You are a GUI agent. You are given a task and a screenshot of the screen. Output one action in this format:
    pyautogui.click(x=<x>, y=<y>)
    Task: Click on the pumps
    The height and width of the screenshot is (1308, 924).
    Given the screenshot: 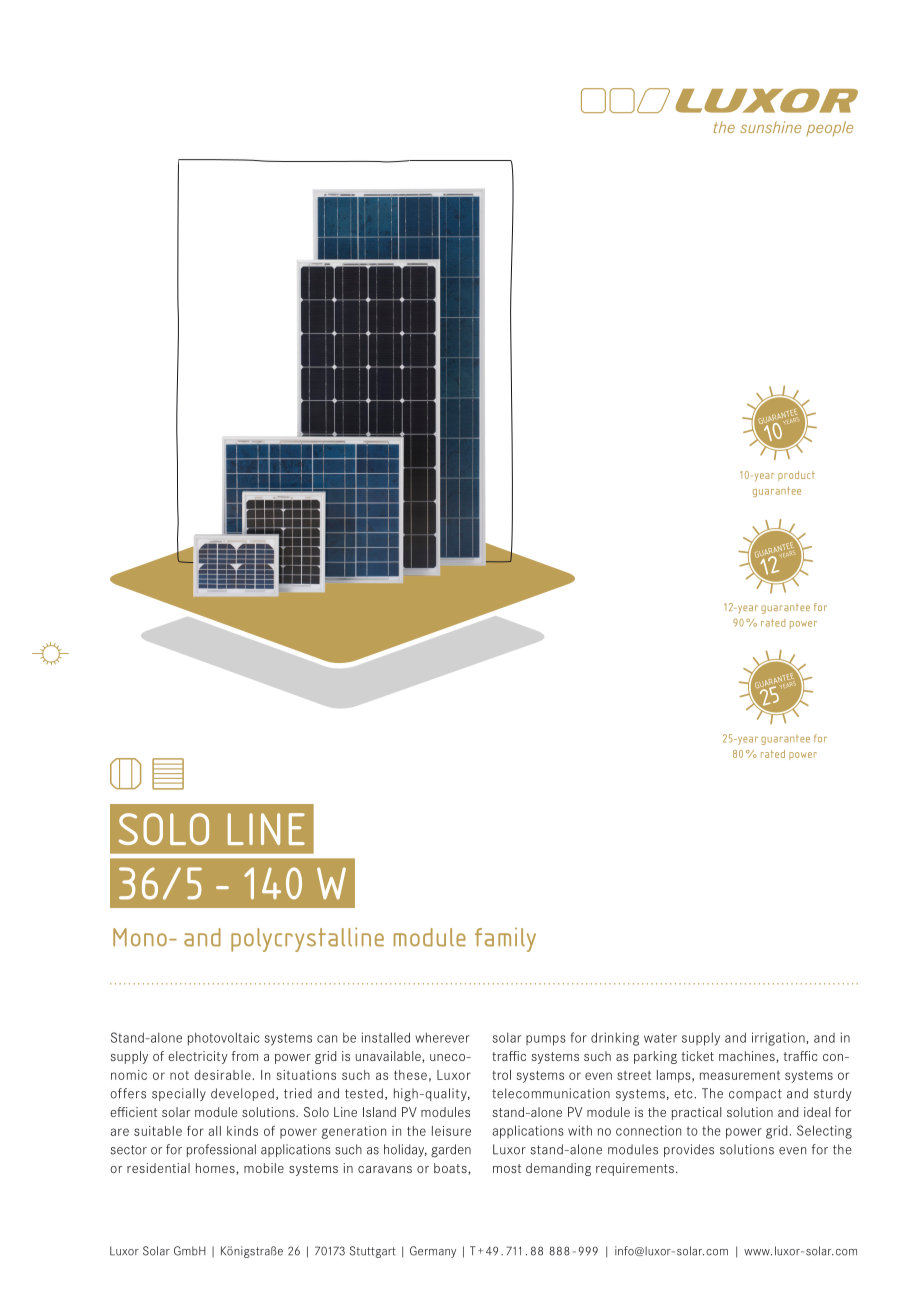 What is the action you would take?
    pyautogui.click(x=546, y=1040)
